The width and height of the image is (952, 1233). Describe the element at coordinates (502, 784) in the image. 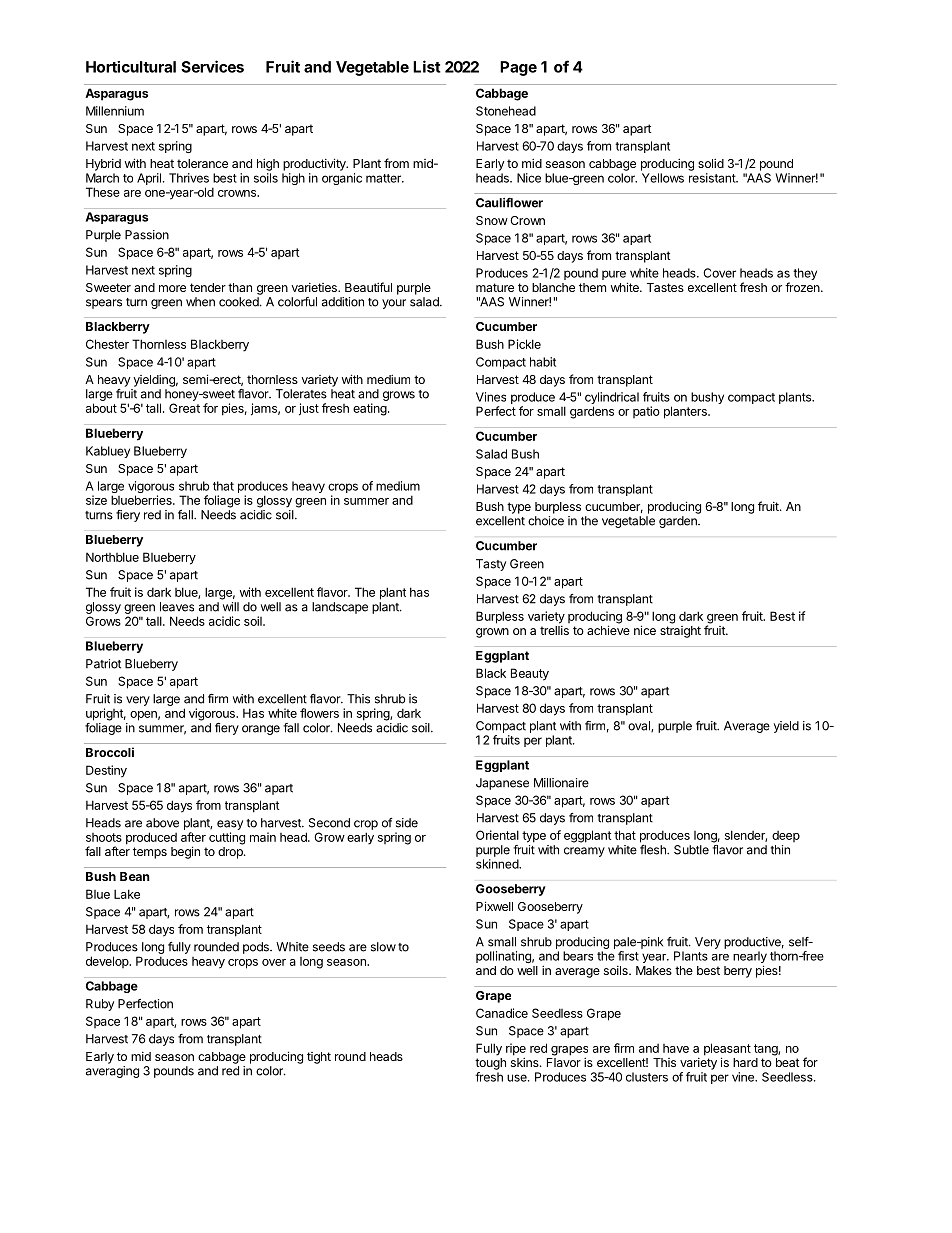

I see `Japanese` at that location.
